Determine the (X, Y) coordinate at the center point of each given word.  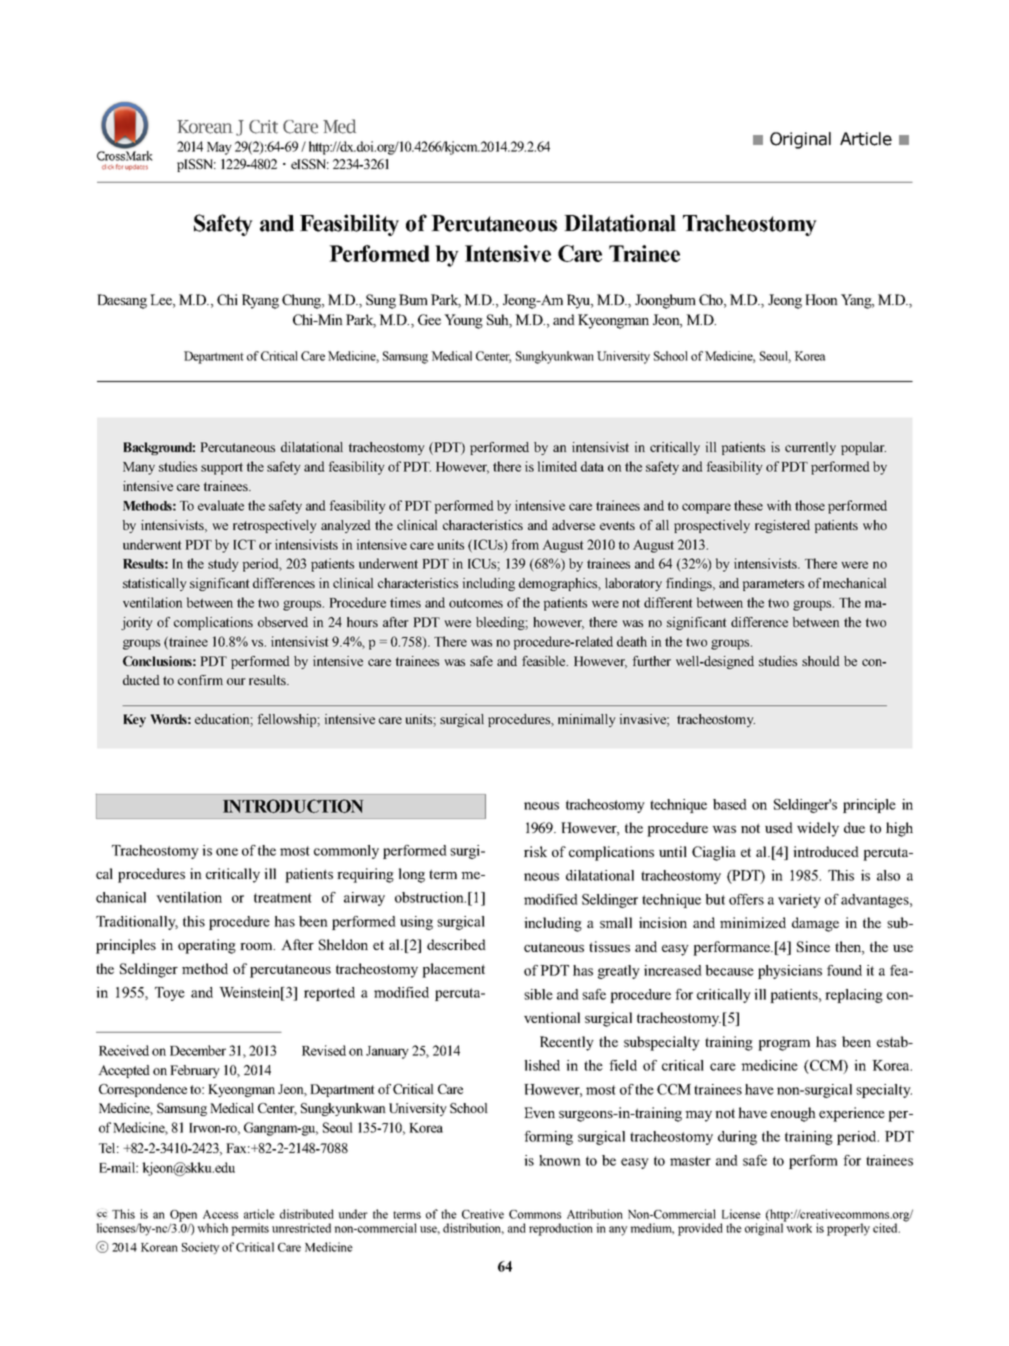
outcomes (476, 603)
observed (283, 622)
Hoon (821, 299)
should (821, 661)
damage (815, 924)
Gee (429, 319)
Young (463, 321)
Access (220, 1214)
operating (207, 946)
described (456, 944)
